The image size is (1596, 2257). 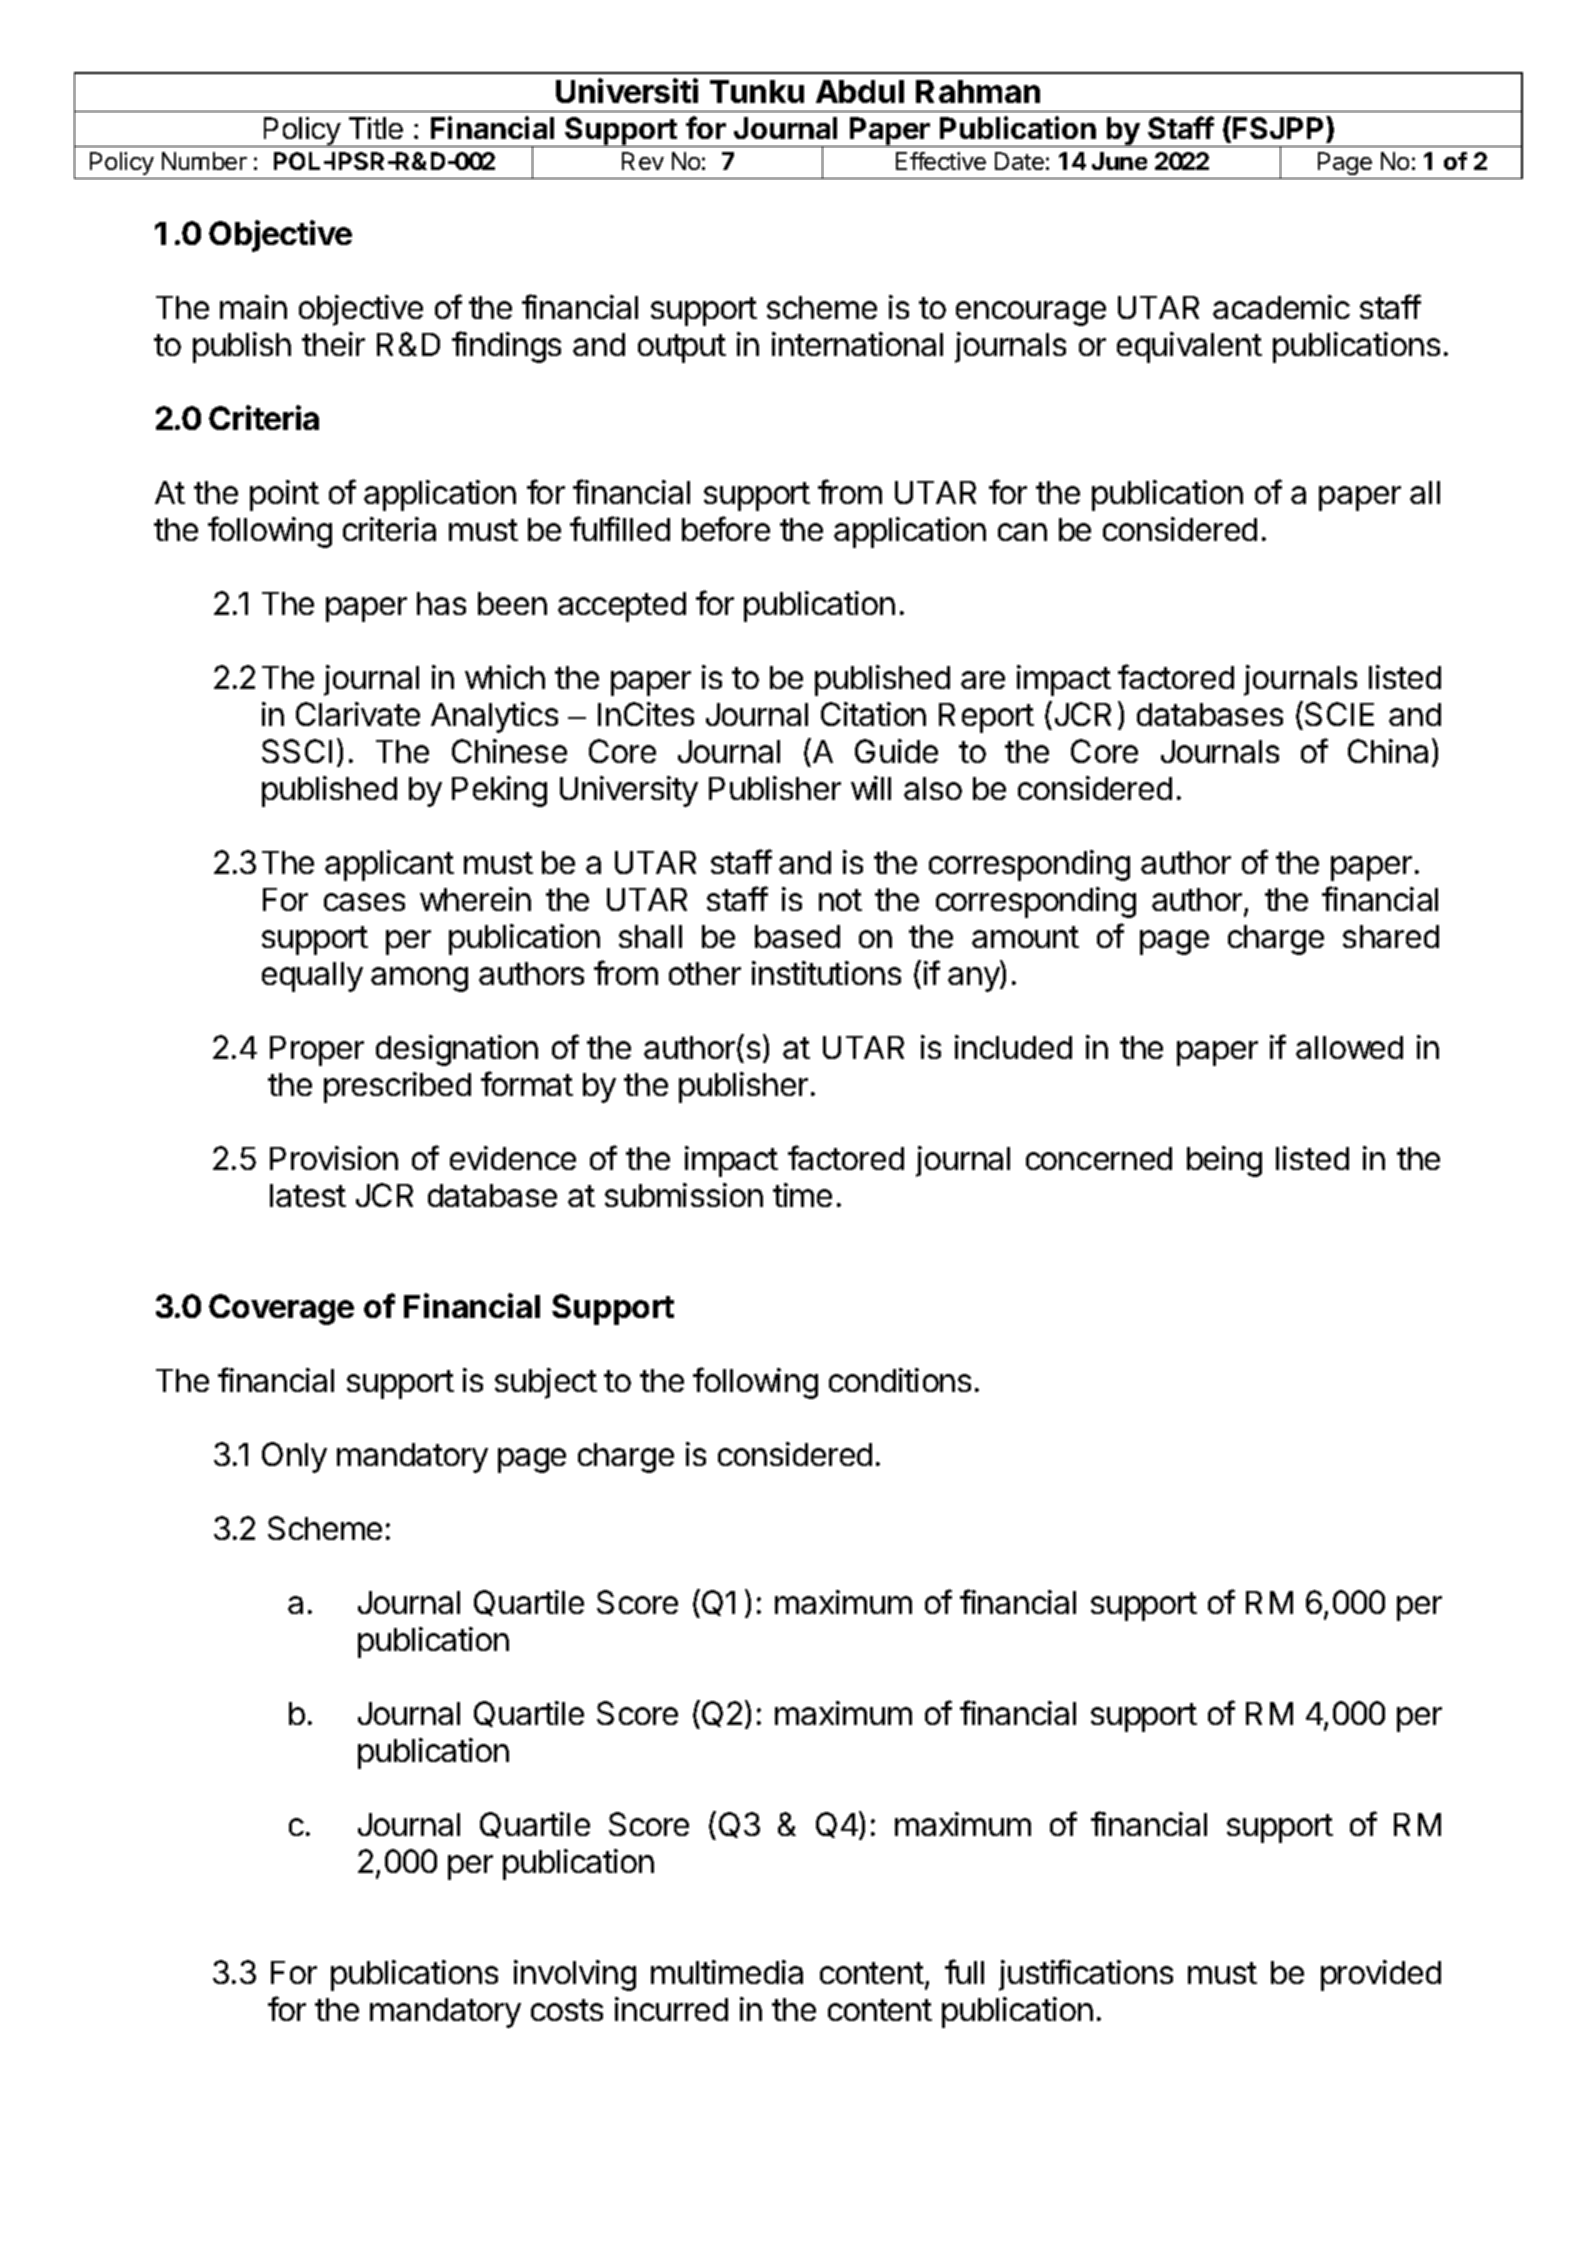 I want to click on will, so click(x=871, y=788).
